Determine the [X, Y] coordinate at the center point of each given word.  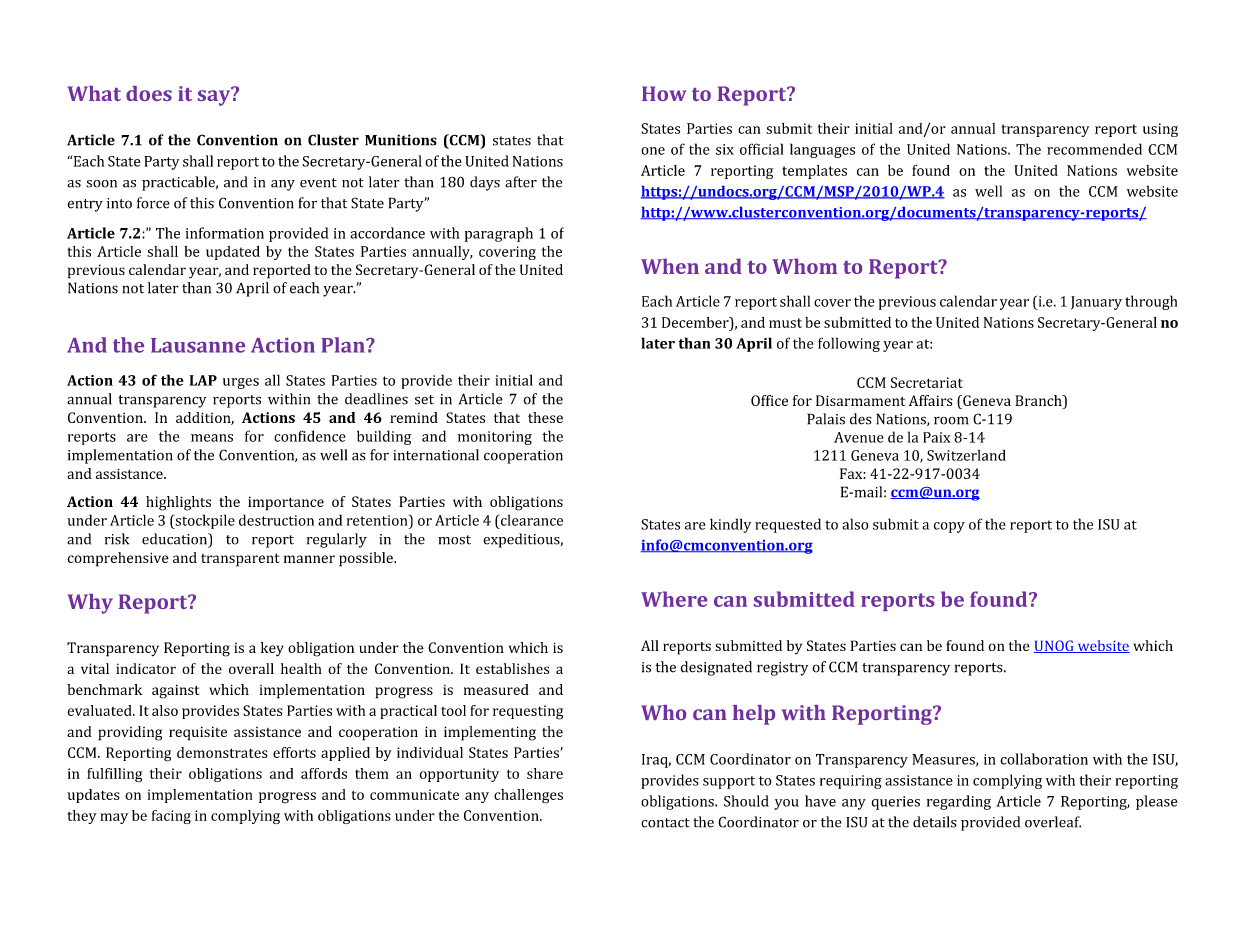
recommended [1094, 149]
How [664, 93]
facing [171, 817]
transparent [240, 560]
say [215, 97]
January [1096, 303]
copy [949, 527]
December [696, 322]
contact [665, 823]
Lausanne [198, 345]
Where [674, 599]
